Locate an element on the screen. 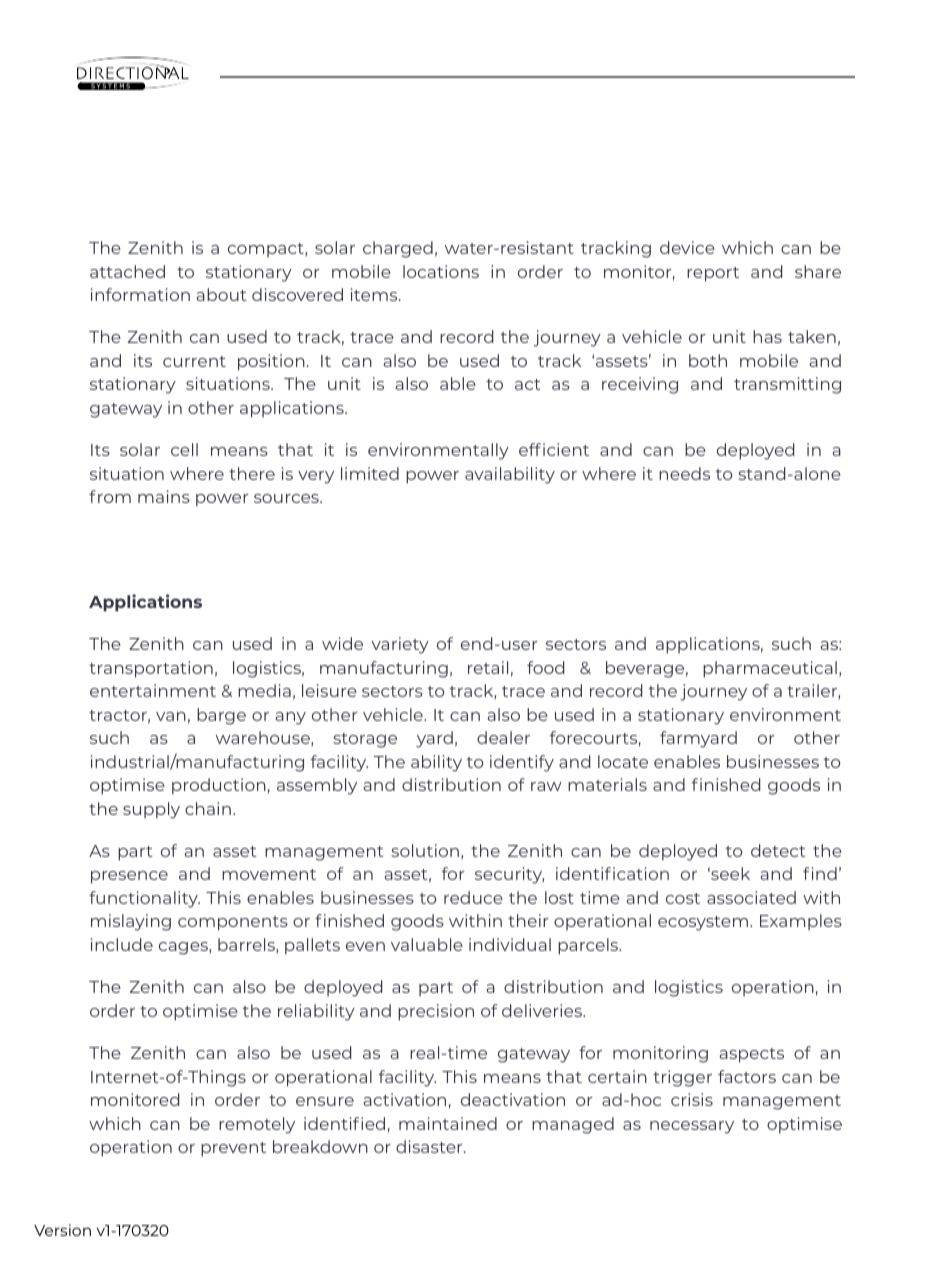  van is located at coordinates (171, 716).
